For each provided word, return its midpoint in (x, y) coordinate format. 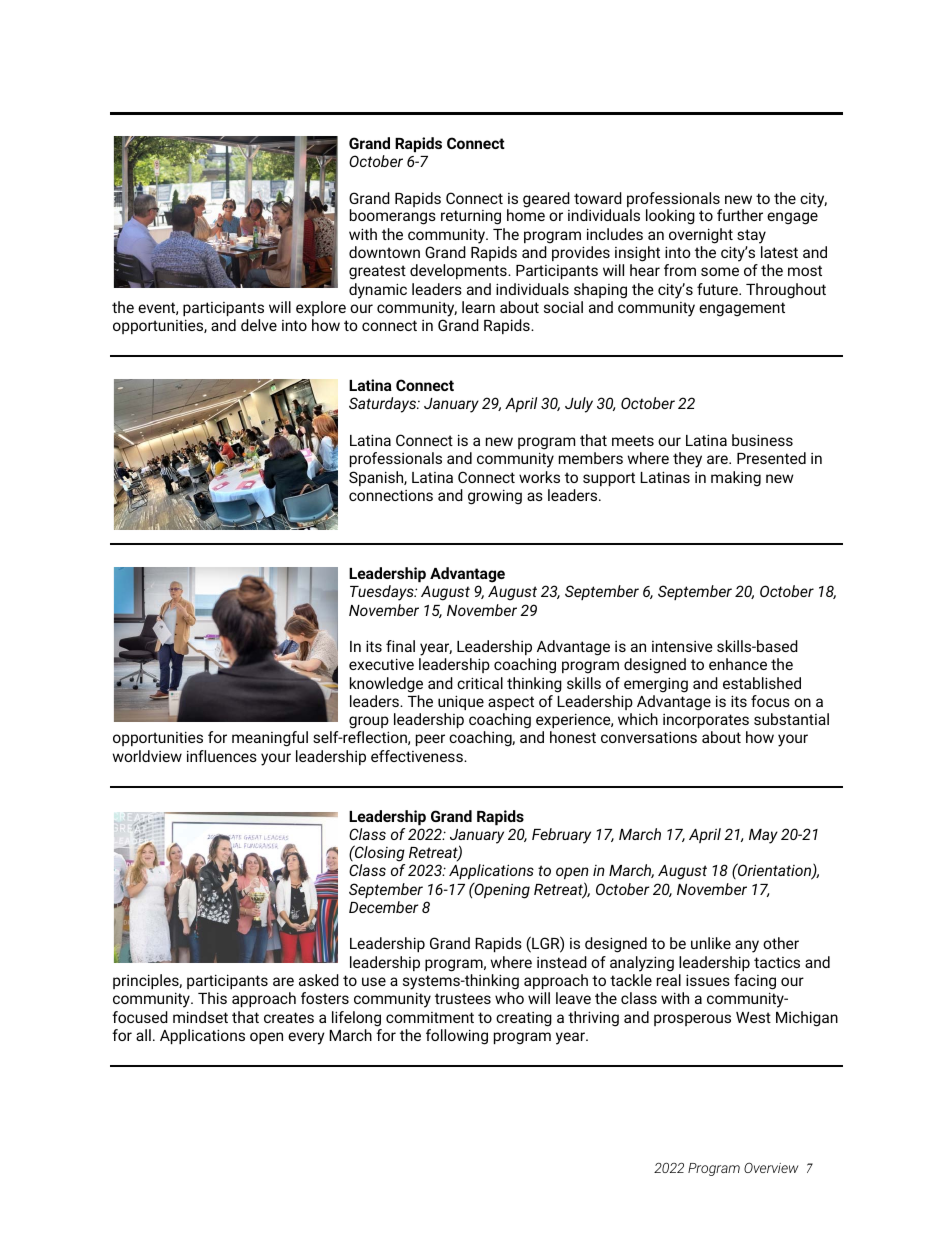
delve (259, 325)
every (306, 1038)
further (740, 215)
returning (471, 217)
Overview (771, 1167)
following (457, 1037)
